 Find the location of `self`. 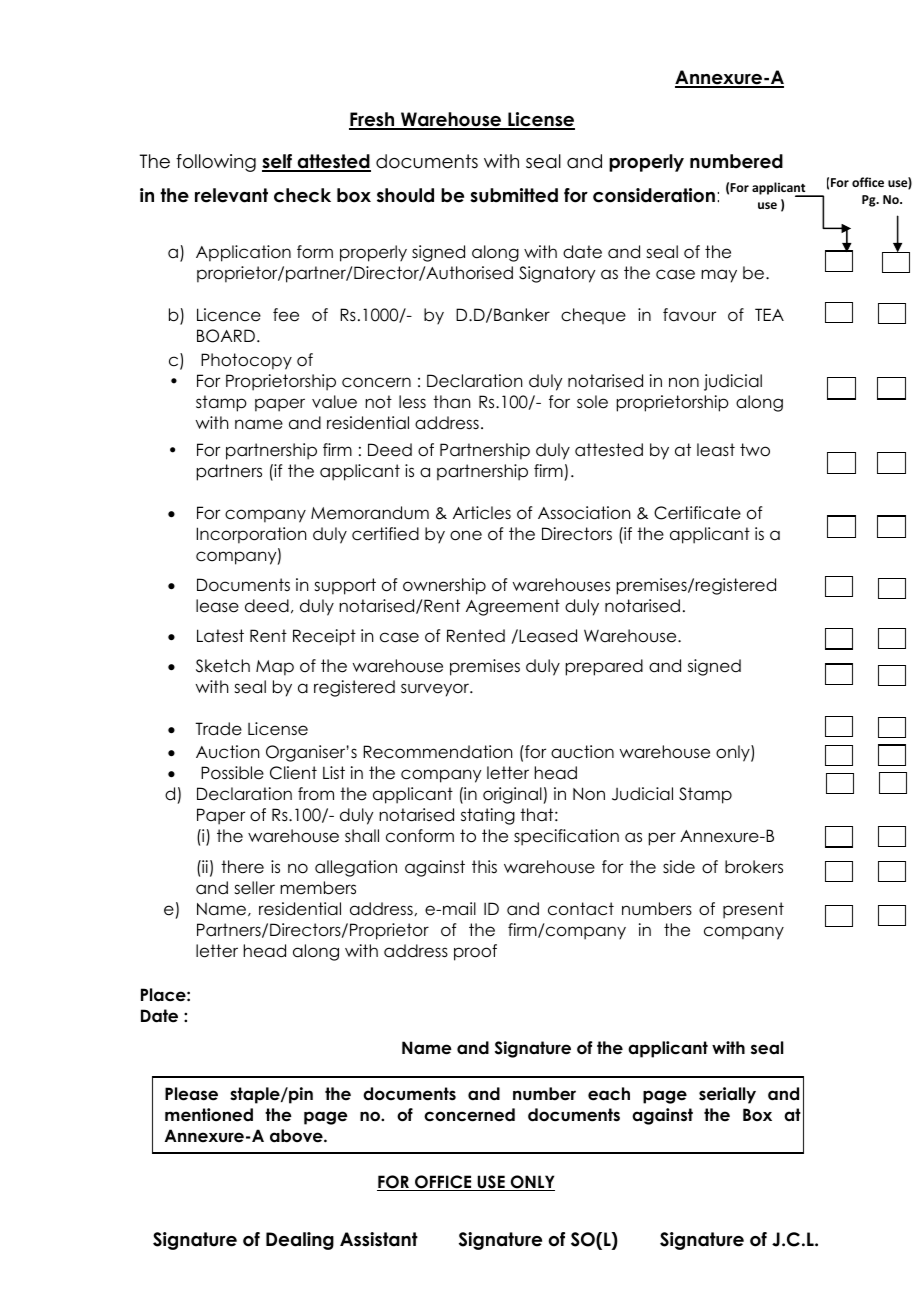

self is located at coordinates (278, 162).
